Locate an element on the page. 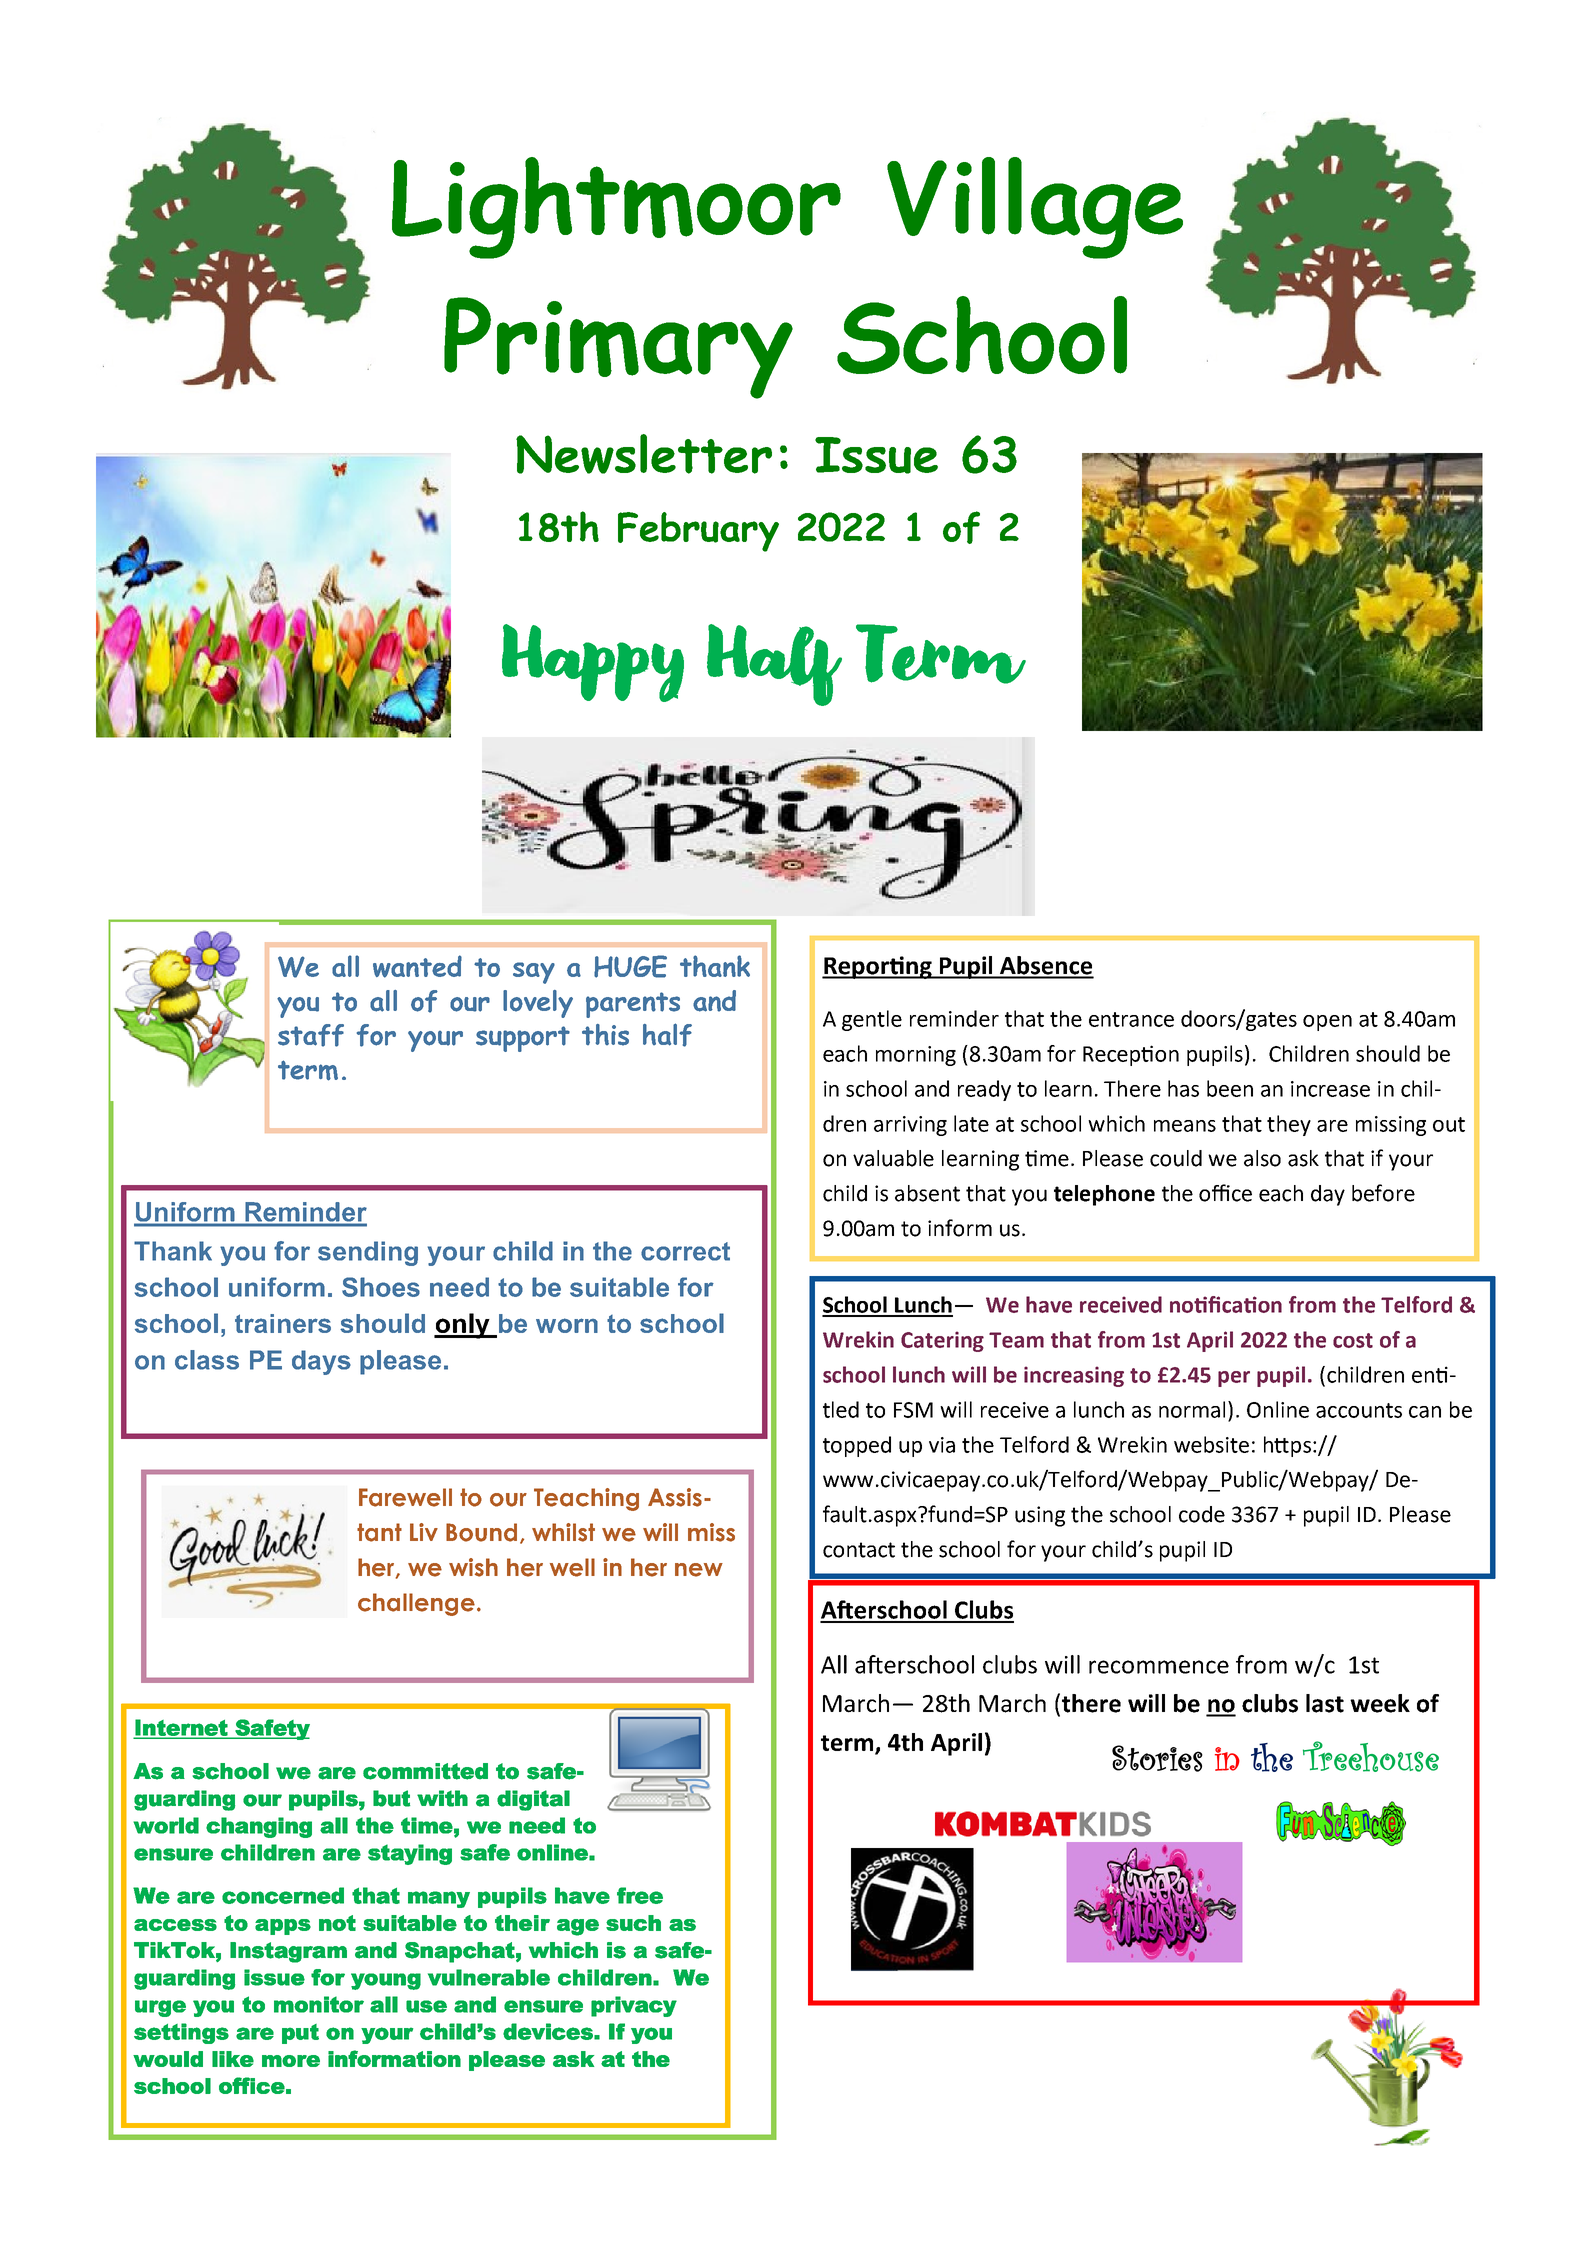 Image resolution: width=1589 pixels, height=2247 pixels. Primary is located at coordinates (618, 348).
